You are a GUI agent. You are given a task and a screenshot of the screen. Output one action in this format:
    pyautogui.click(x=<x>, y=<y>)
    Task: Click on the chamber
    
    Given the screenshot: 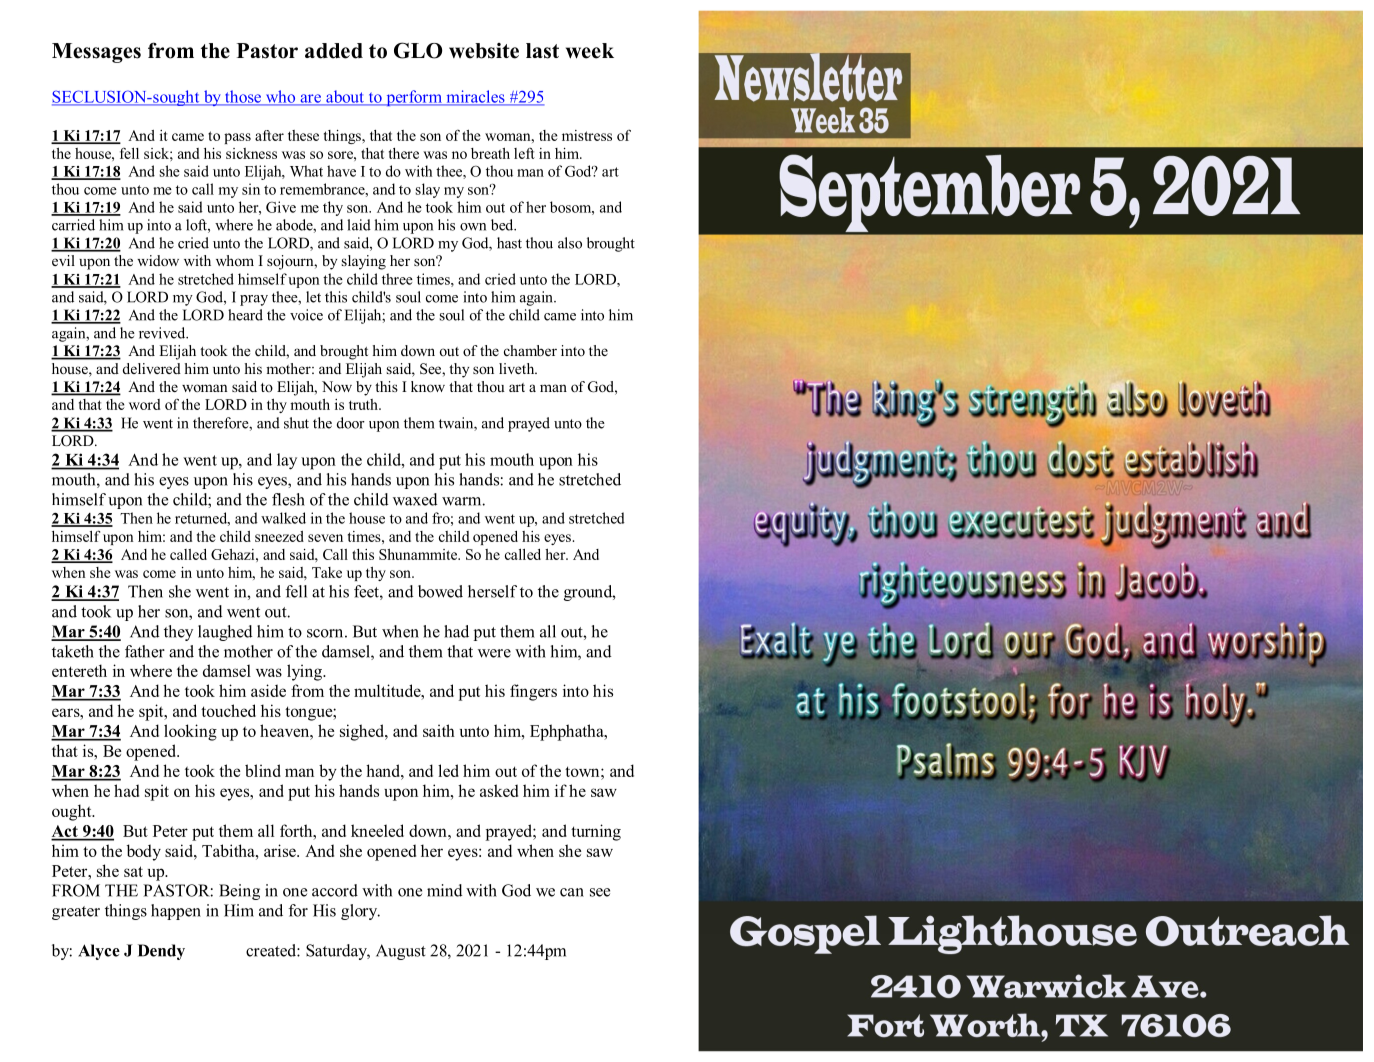 What is the action you would take?
    pyautogui.click(x=530, y=350)
